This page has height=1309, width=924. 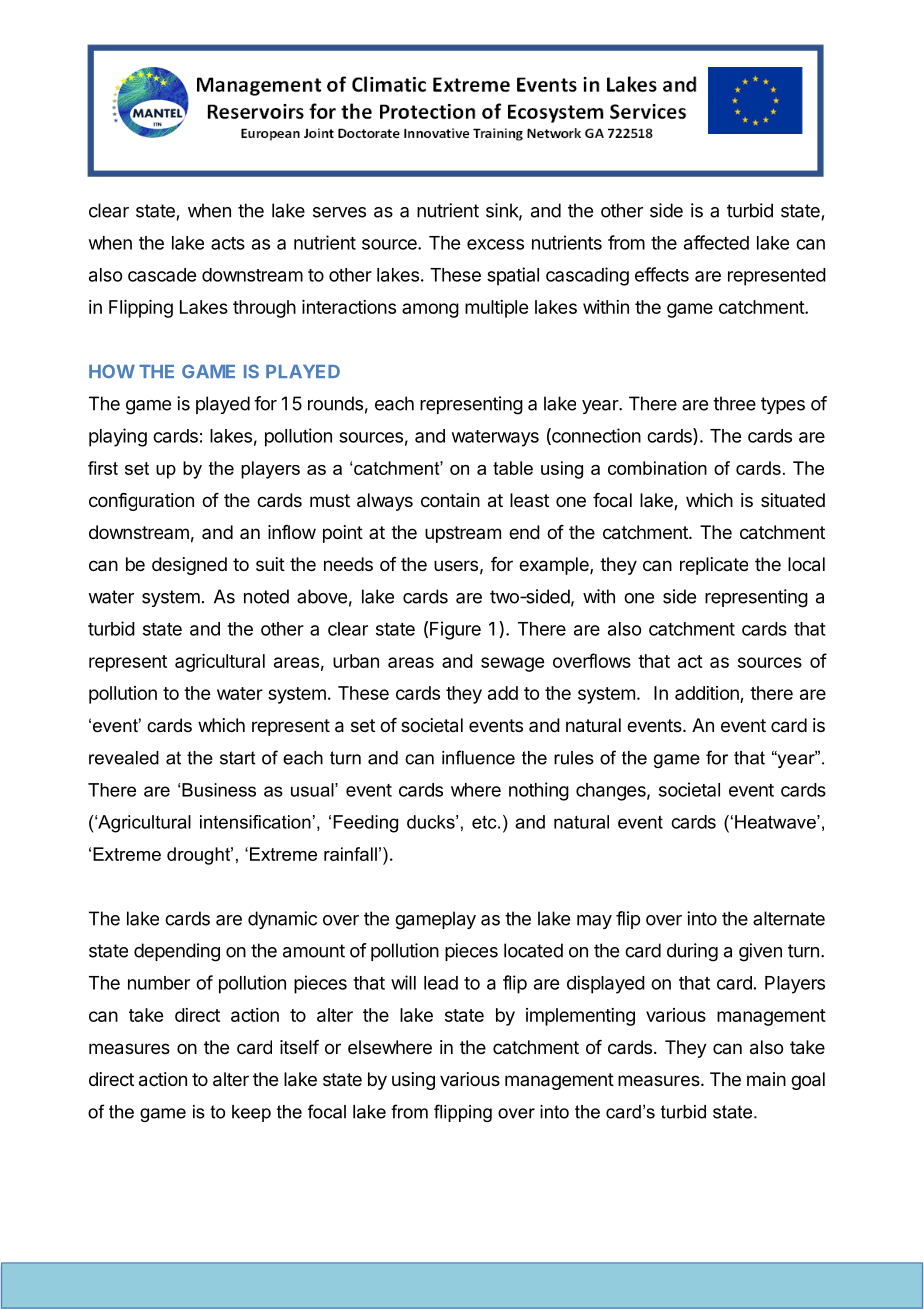 I want to click on influence, so click(x=478, y=757).
